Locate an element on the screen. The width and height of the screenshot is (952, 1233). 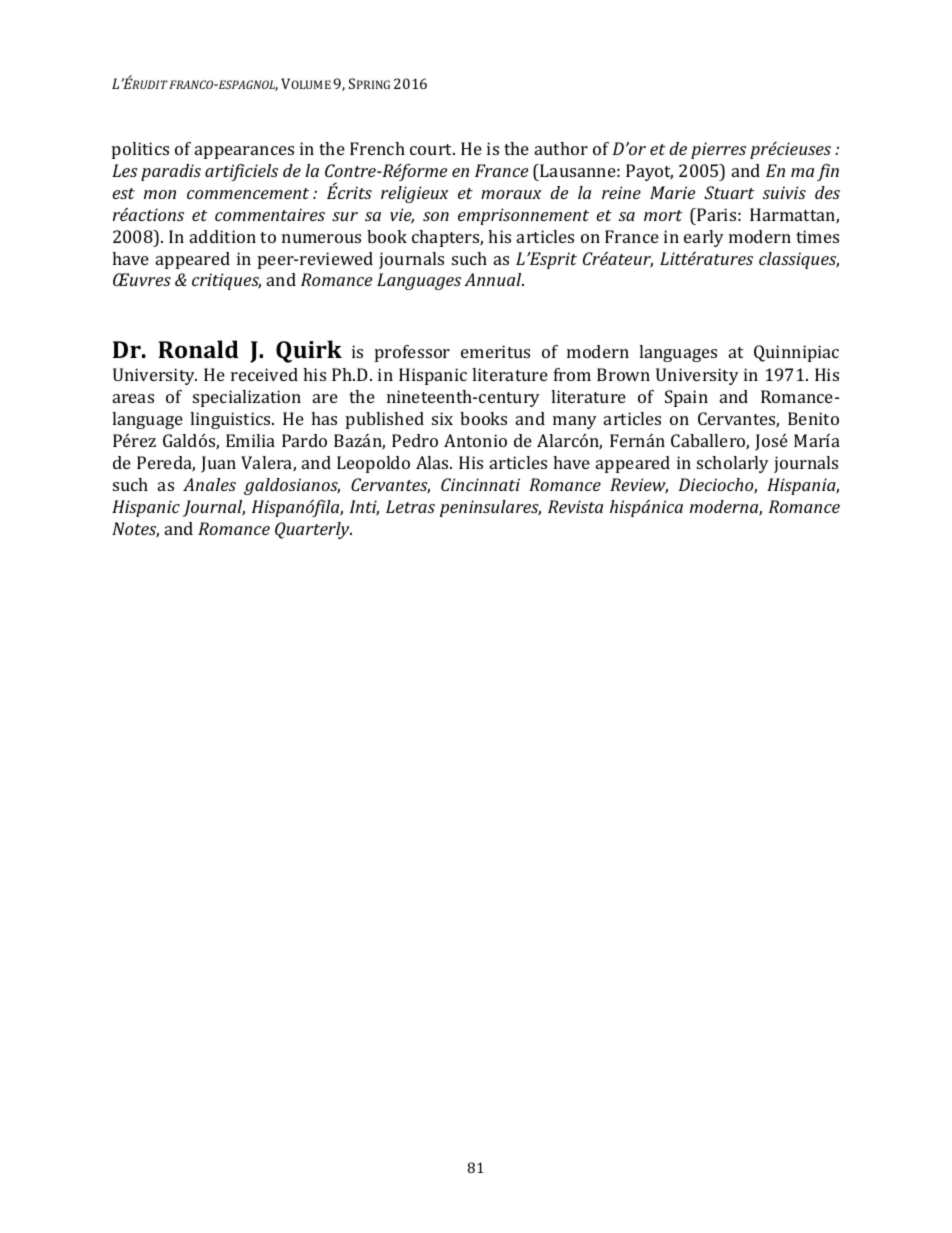
fin is located at coordinates (828, 172).
